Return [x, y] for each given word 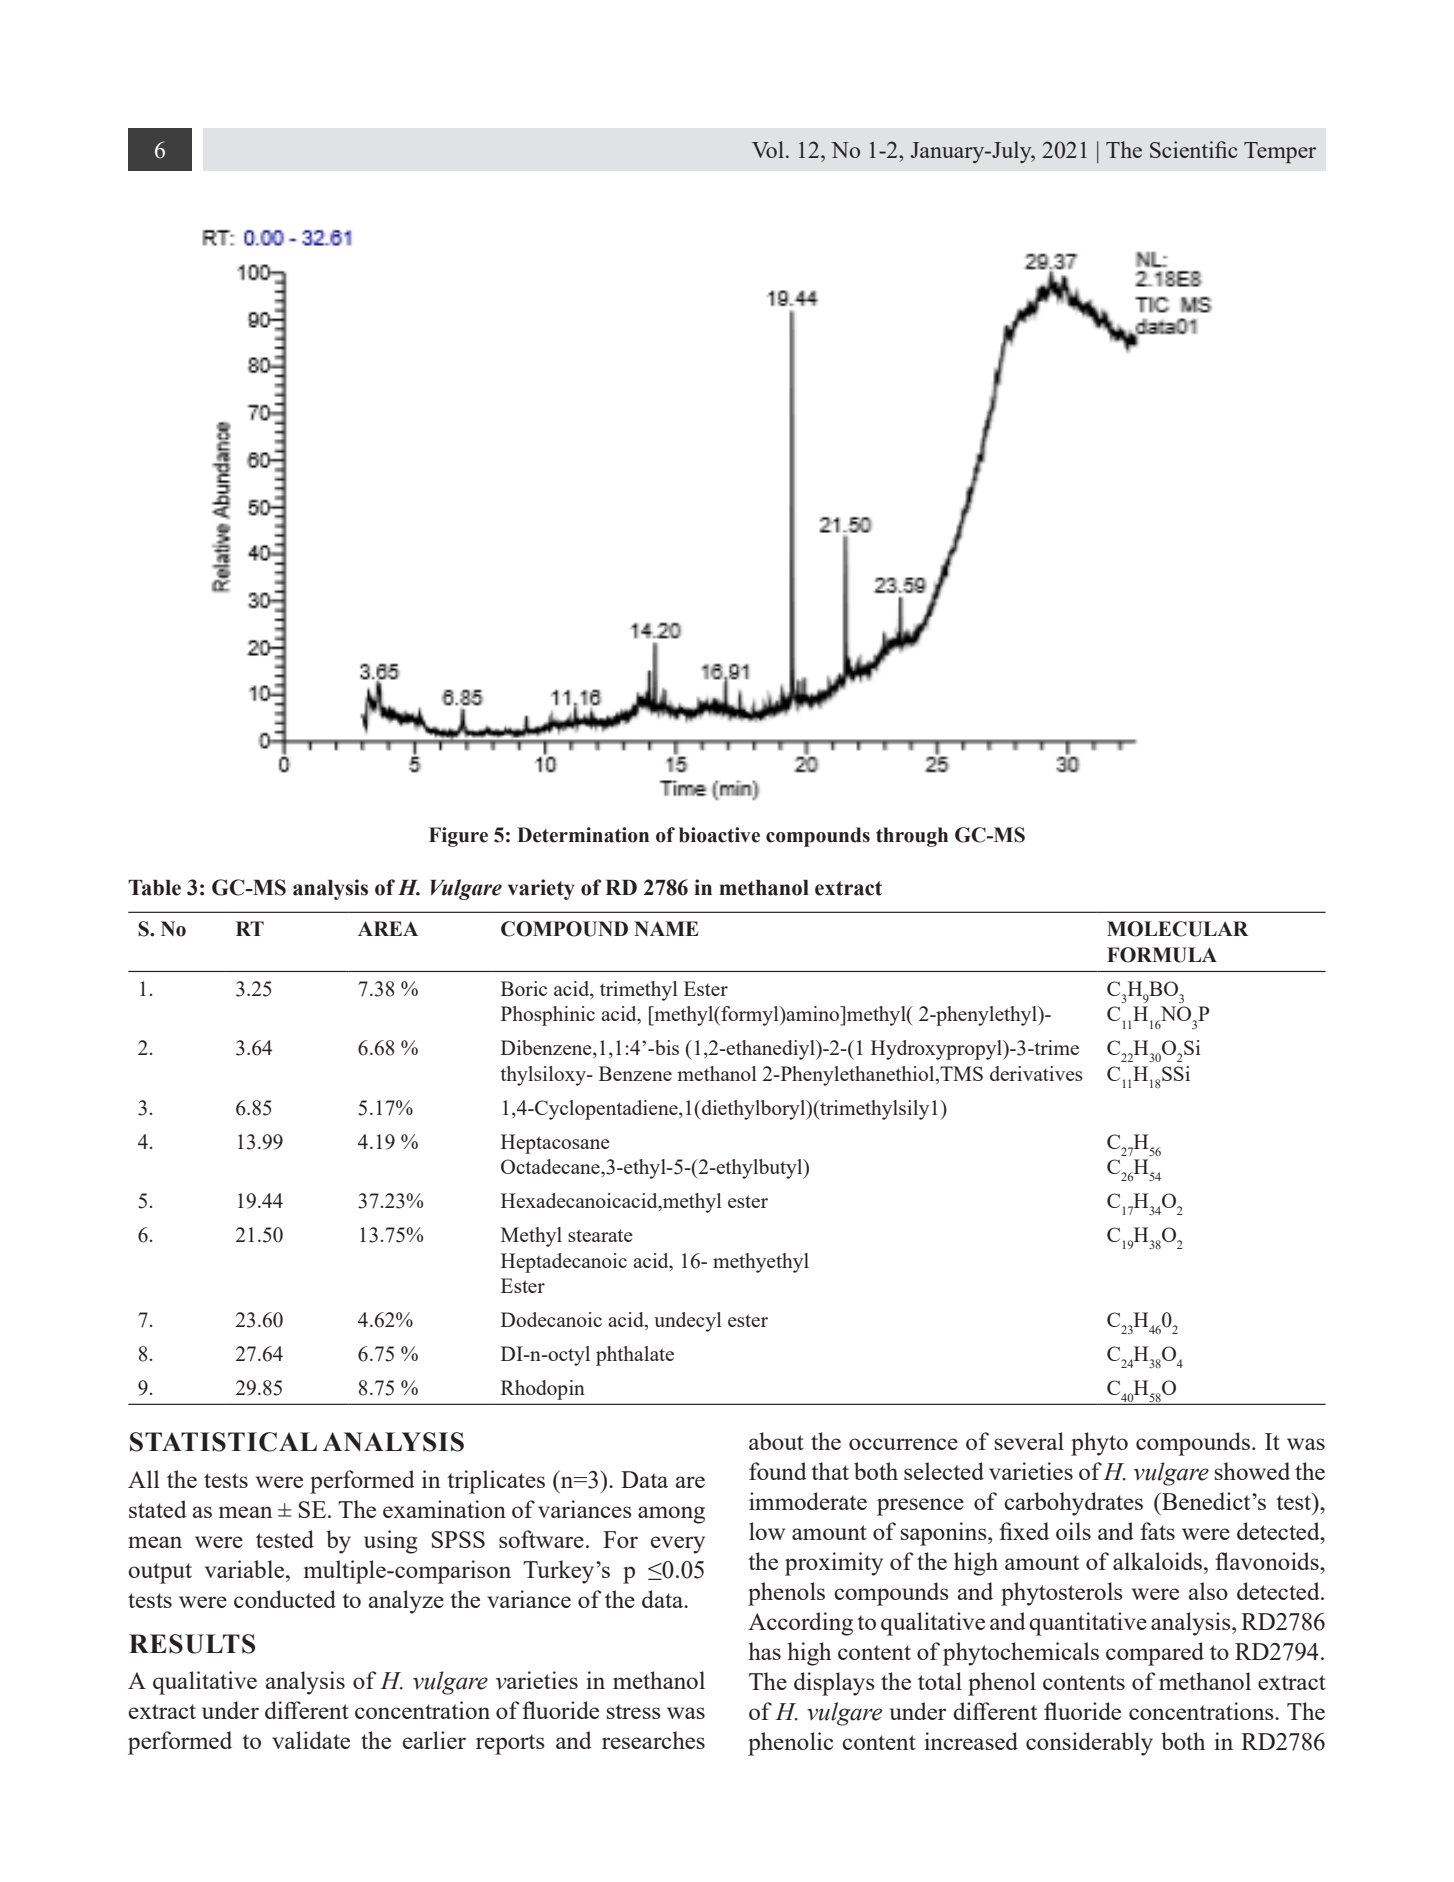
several [1029, 1441]
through [912, 837]
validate [311, 1740]
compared [1155, 1654]
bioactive [719, 835]
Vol [768, 149]
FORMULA [1162, 955]
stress [634, 1711]
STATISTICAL [223, 1442]
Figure [458, 837]
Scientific [1194, 149]
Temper [1280, 152]
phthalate [635, 1356]
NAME [666, 928]
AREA [388, 928]
